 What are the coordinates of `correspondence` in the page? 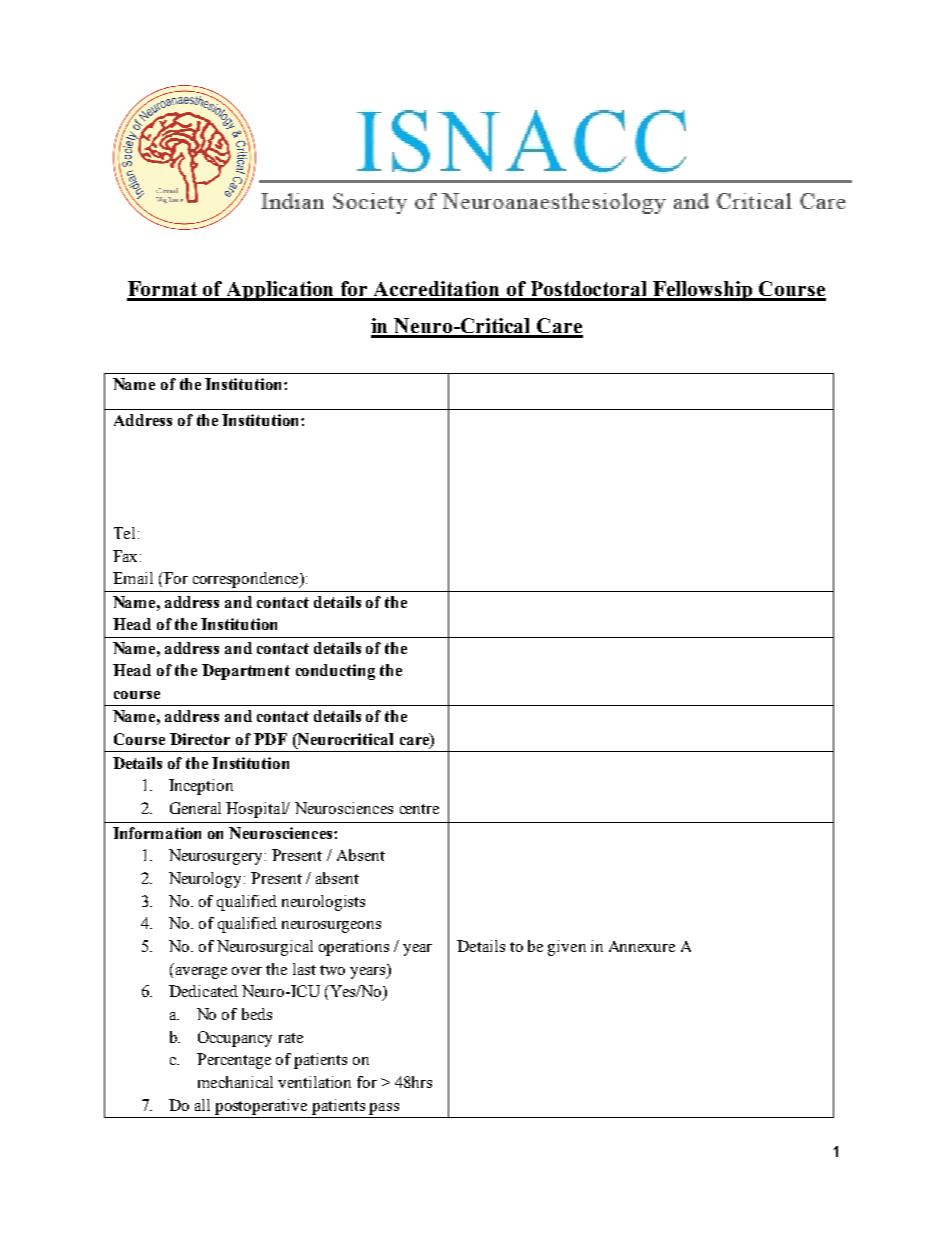 It's located at (247, 580).
